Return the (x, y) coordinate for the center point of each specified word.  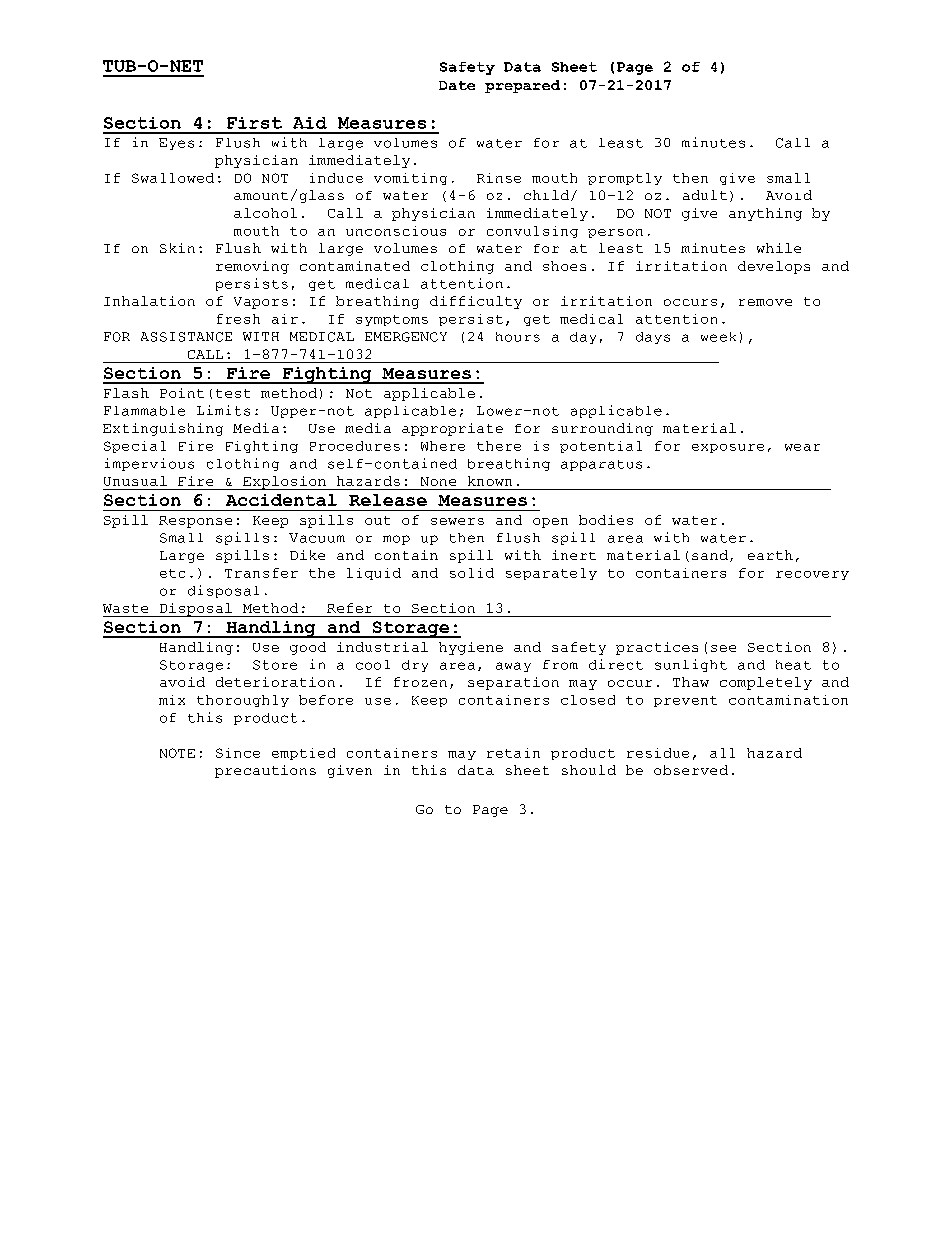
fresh (238, 319)
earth (770, 555)
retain (513, 753)
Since (238, 753)
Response (195, 522)
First (254, 123)
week (718, 337)
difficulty (476, 302)
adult (705, 195)
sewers (457, 521)
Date (457, 85)
